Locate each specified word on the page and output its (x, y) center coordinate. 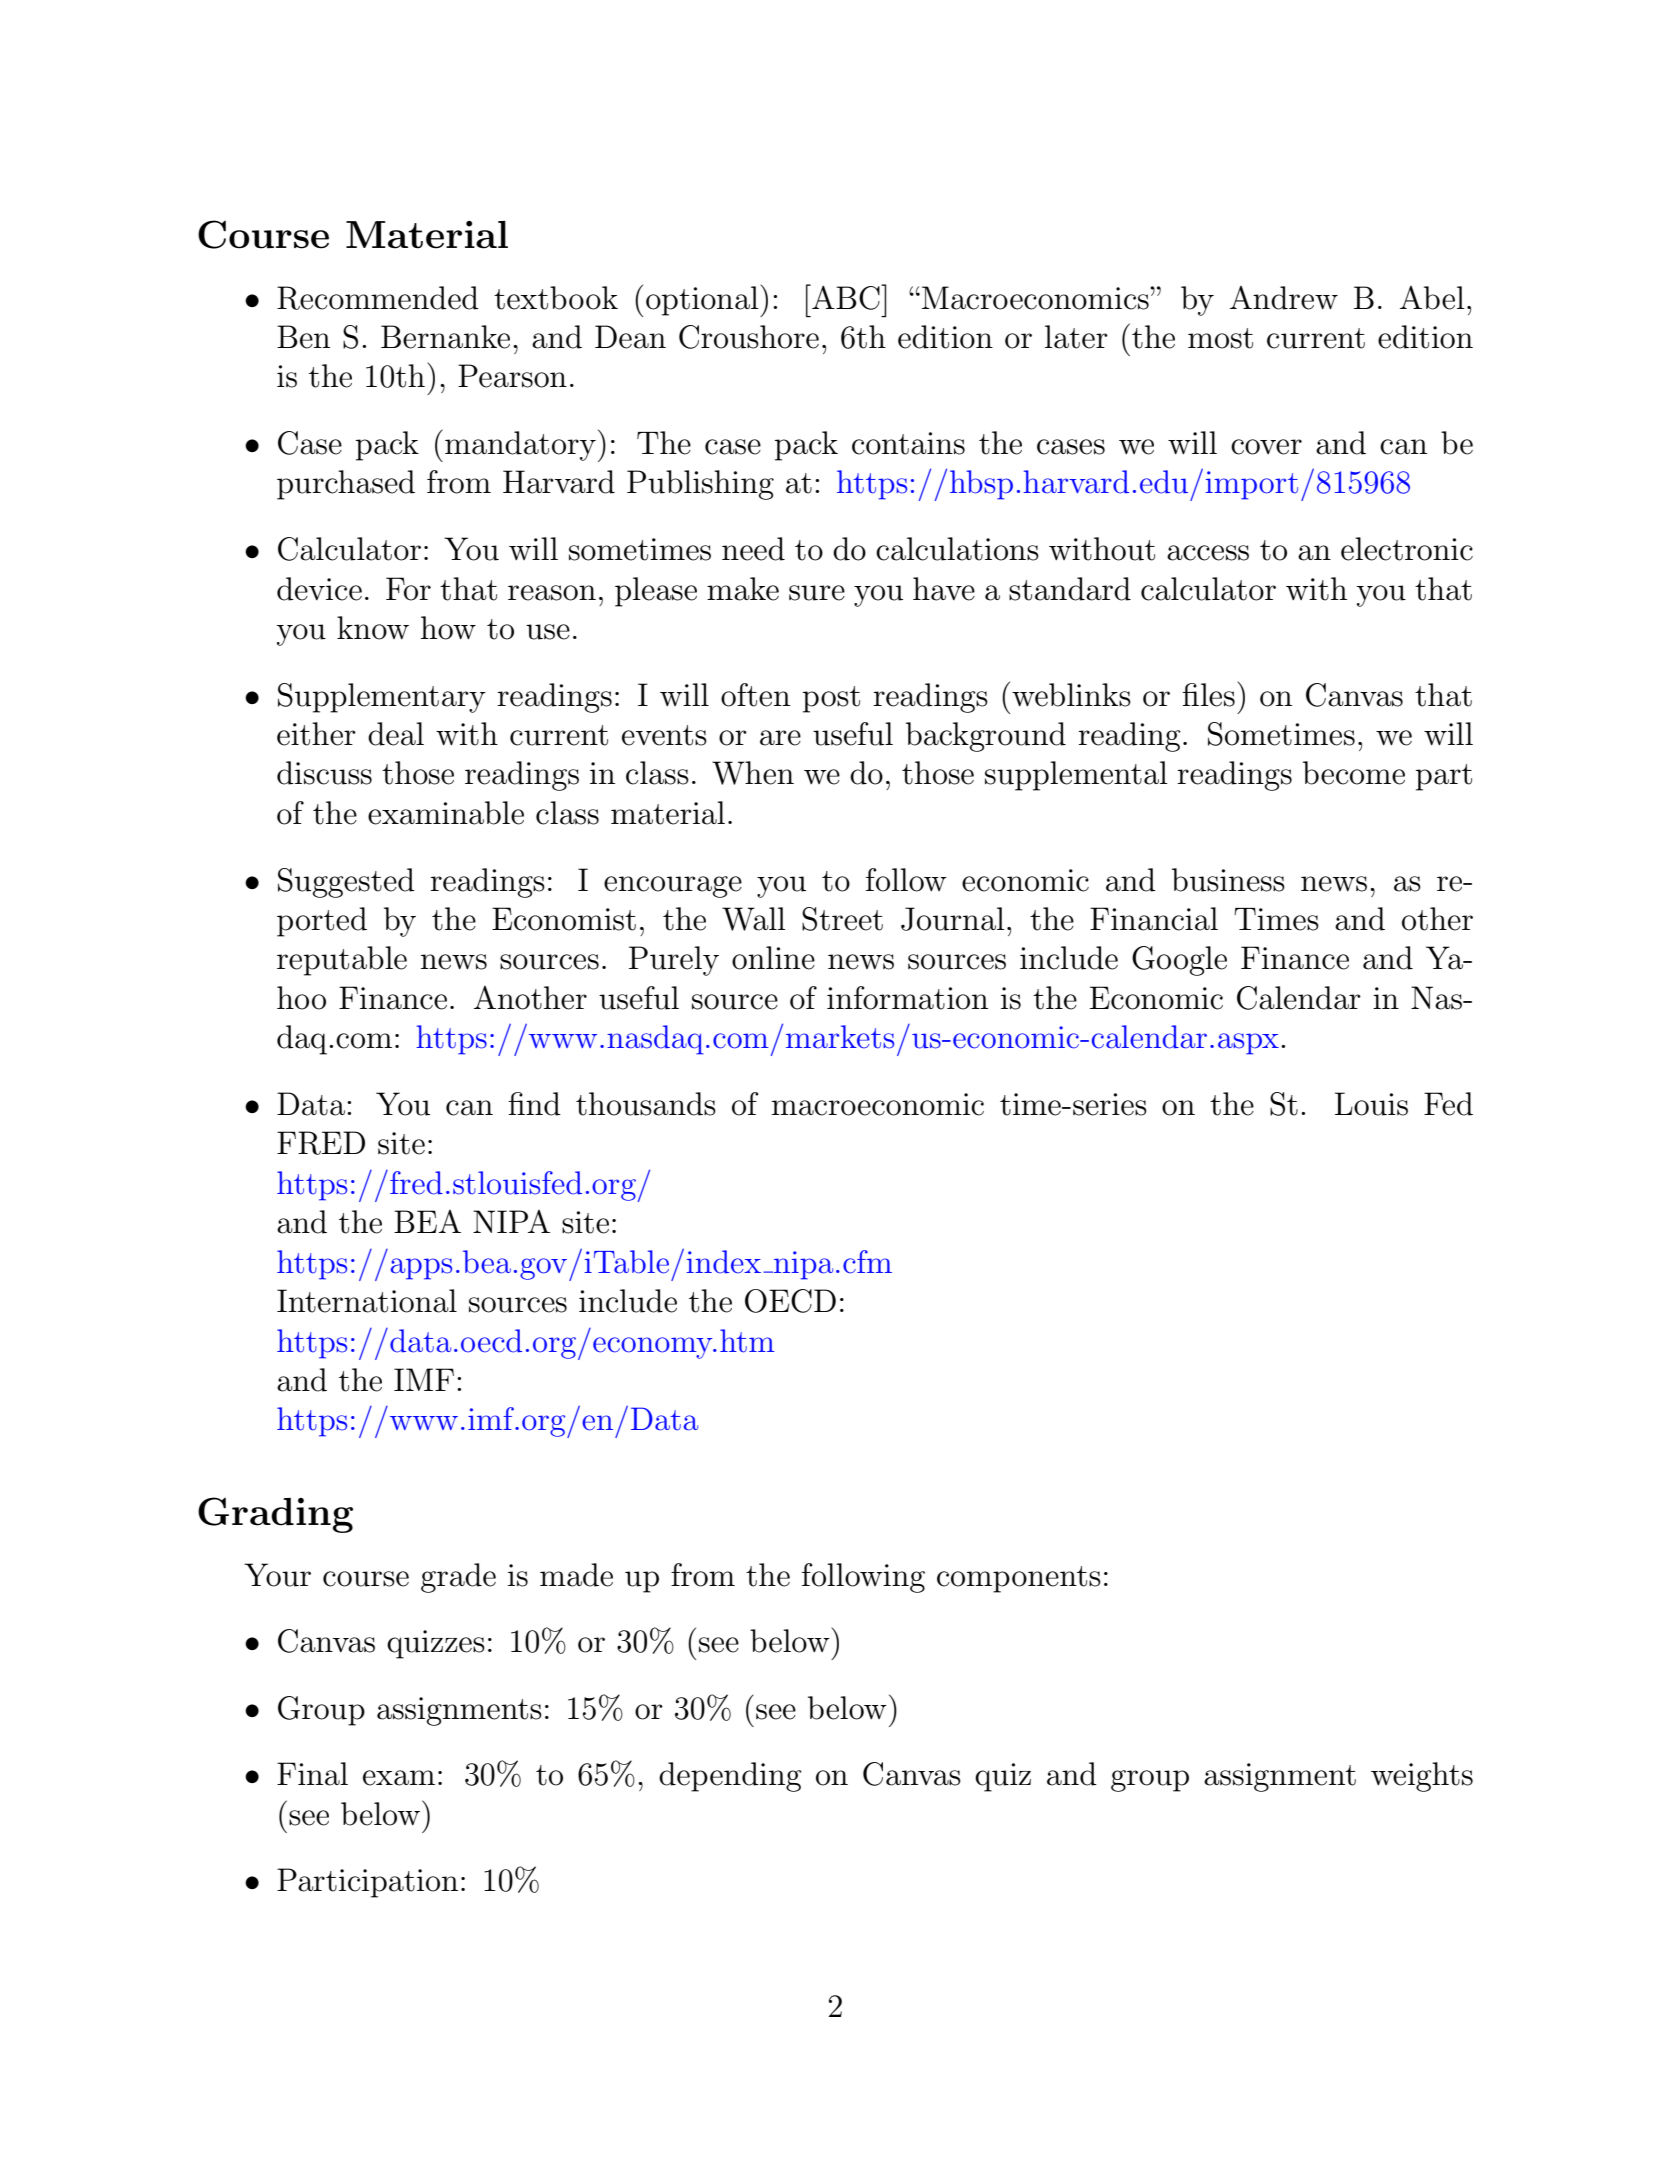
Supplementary (382, 698)
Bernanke (445, 337)
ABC (846, 297)
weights (1422, 1777)
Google (1179, 961)
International (367, 1301)
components (1019, 1579)
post (831, 699)
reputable (342, 961)
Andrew (1284, 298)
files (1208, 695)
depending (730, 1777)
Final (312, 1774)
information (907, 998)
